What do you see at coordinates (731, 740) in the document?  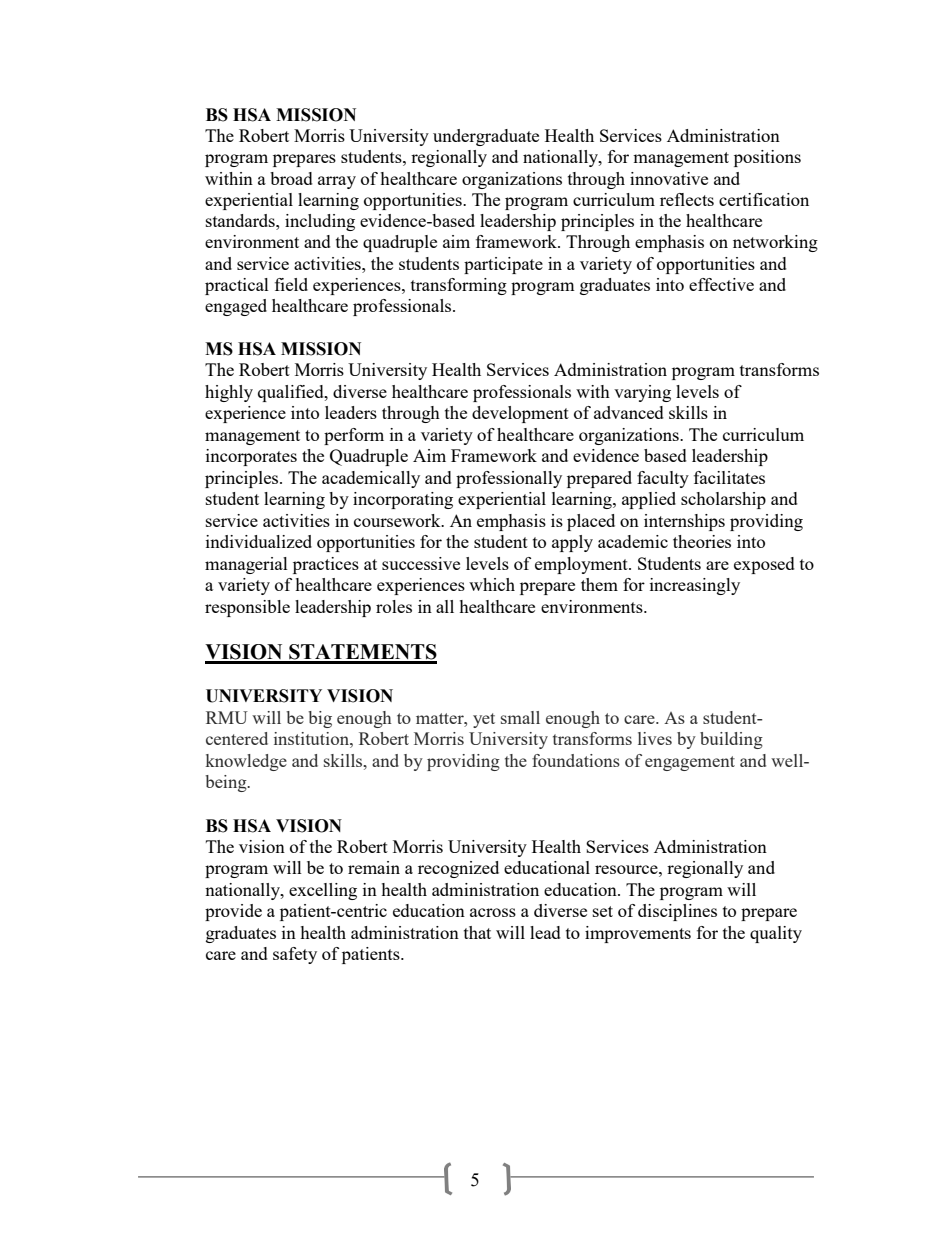 I see `building` at bounding box center [731, 740].
